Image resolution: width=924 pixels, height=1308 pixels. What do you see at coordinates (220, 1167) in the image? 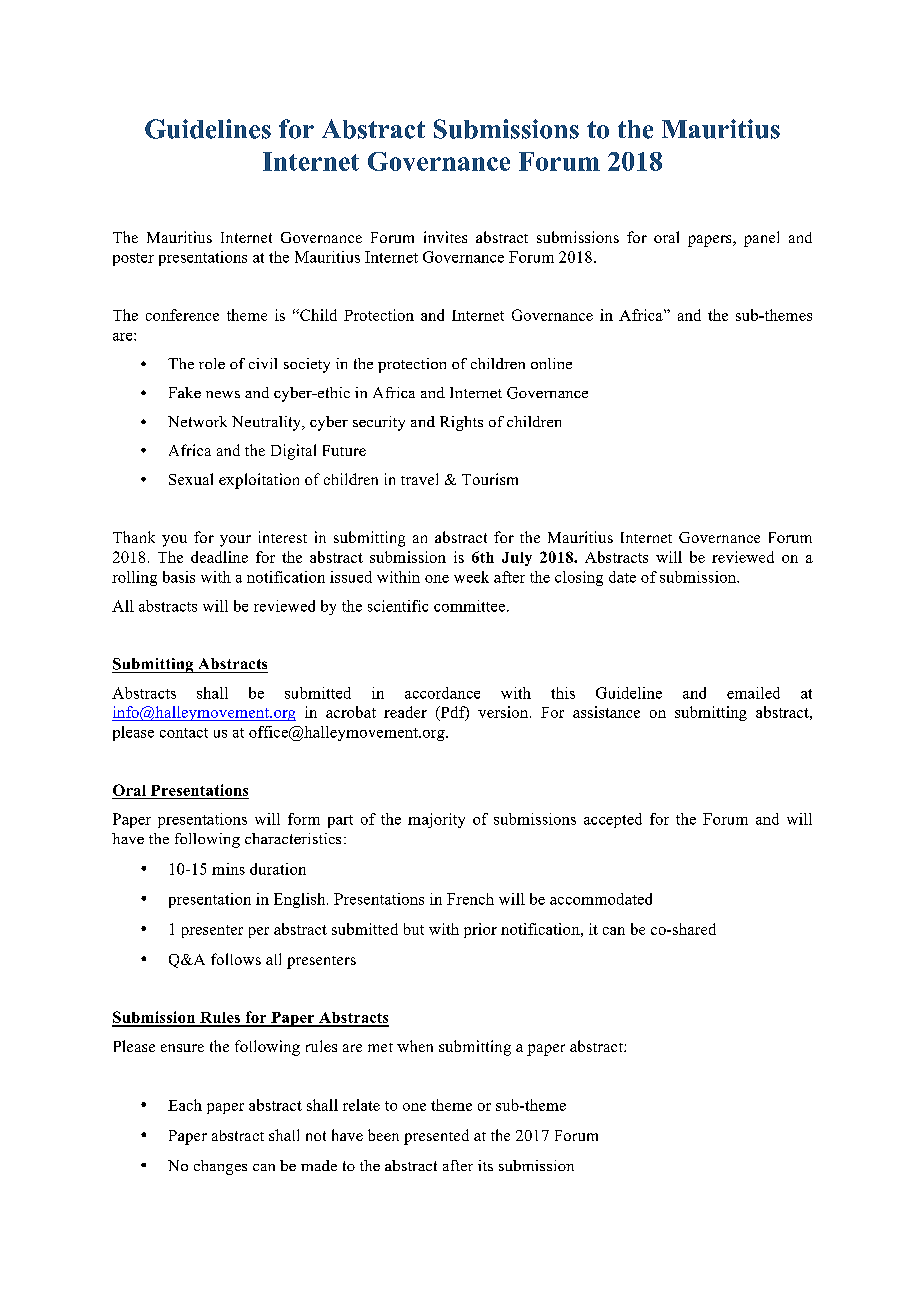
I see `changes` at bounding box center [220, 1167].
